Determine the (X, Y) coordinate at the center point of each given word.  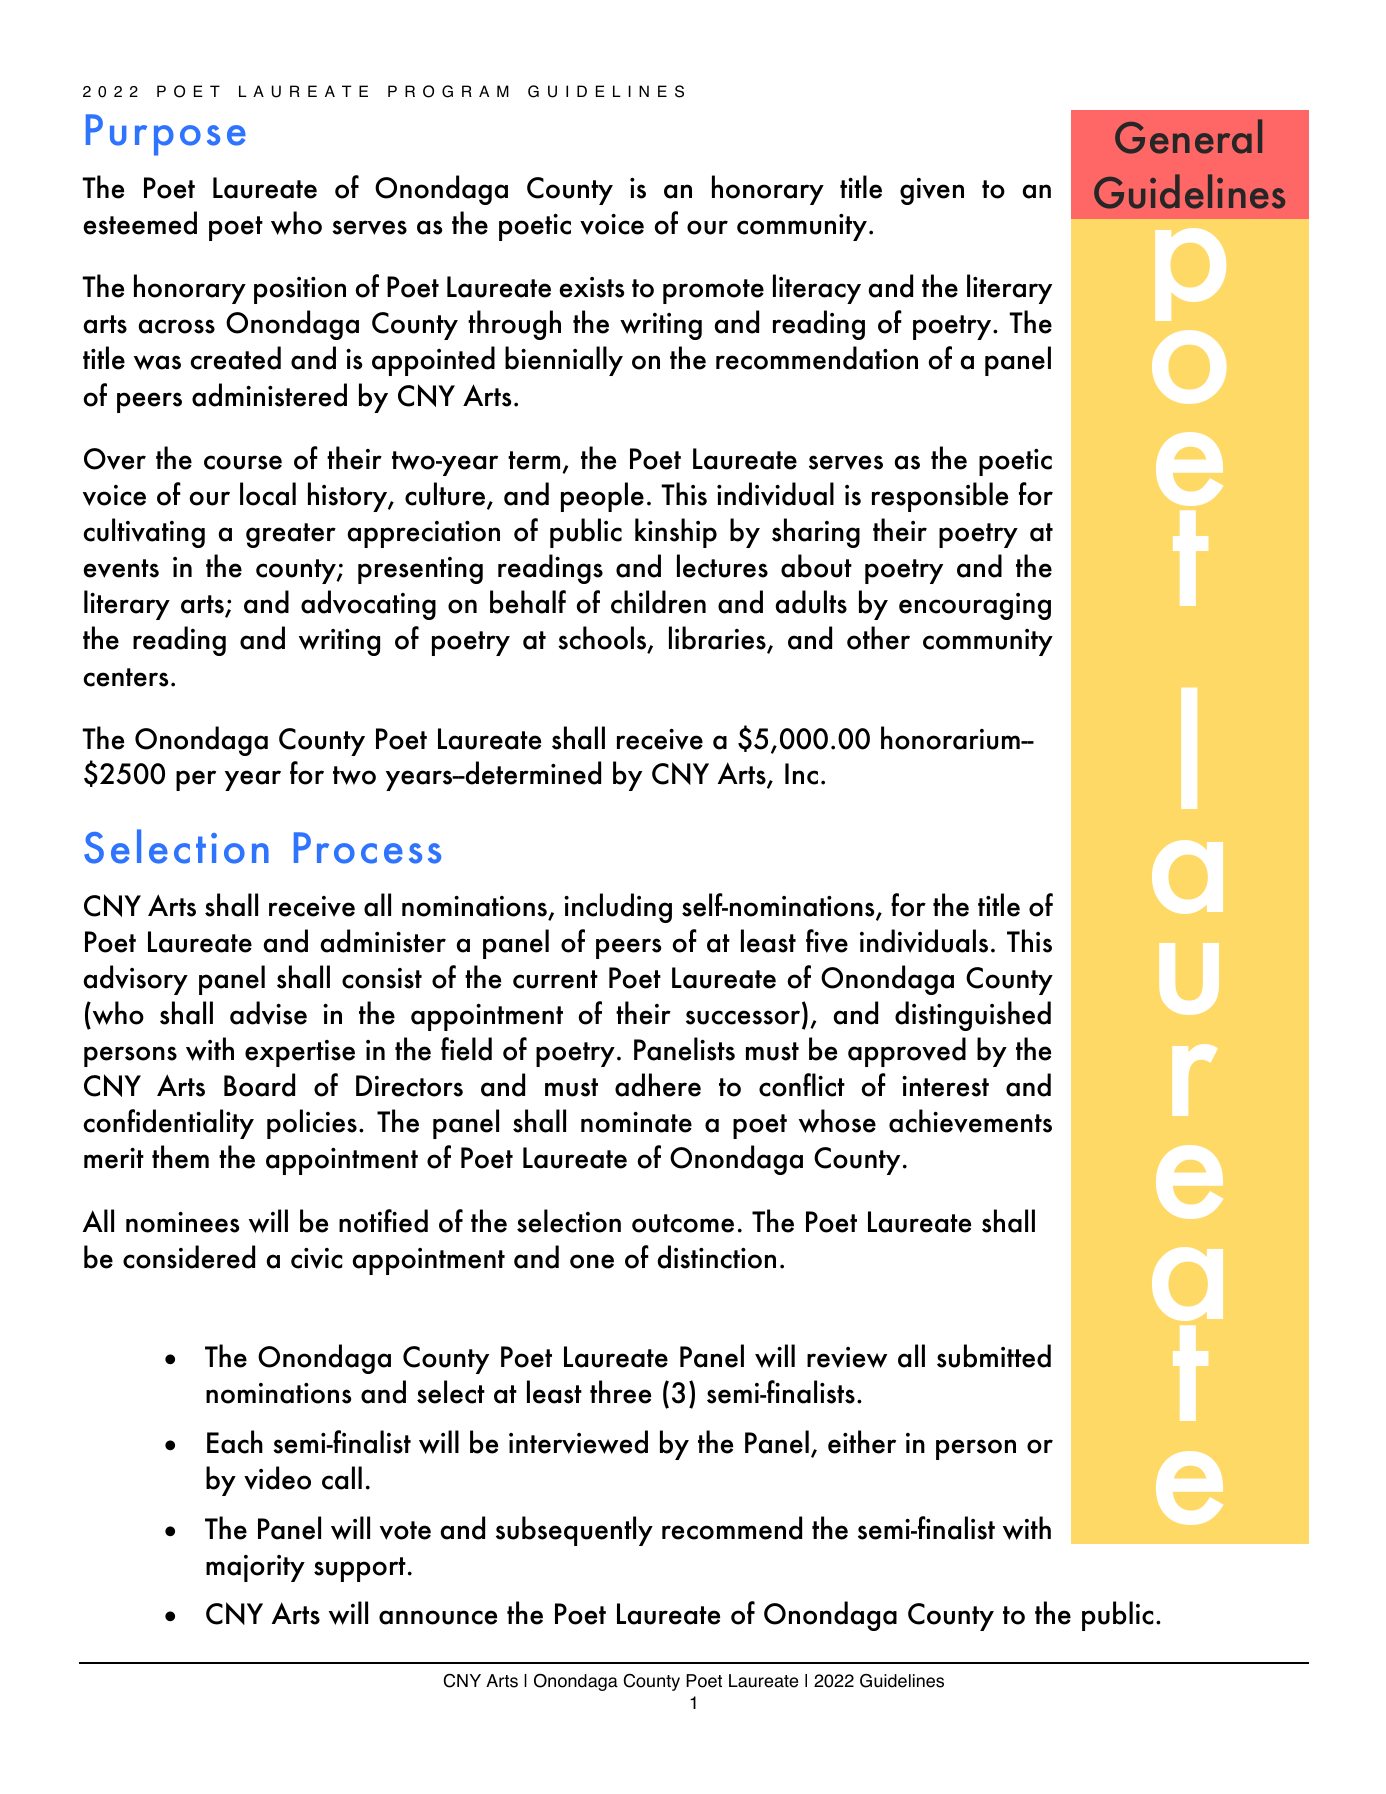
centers (125, 677)
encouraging (975, 606)
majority (255, 1568)
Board (259, 1085)
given (932, 191)
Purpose (166, 135)
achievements (970, 1121)
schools (603, 639)
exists (591, 287)
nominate (636, 1122)
